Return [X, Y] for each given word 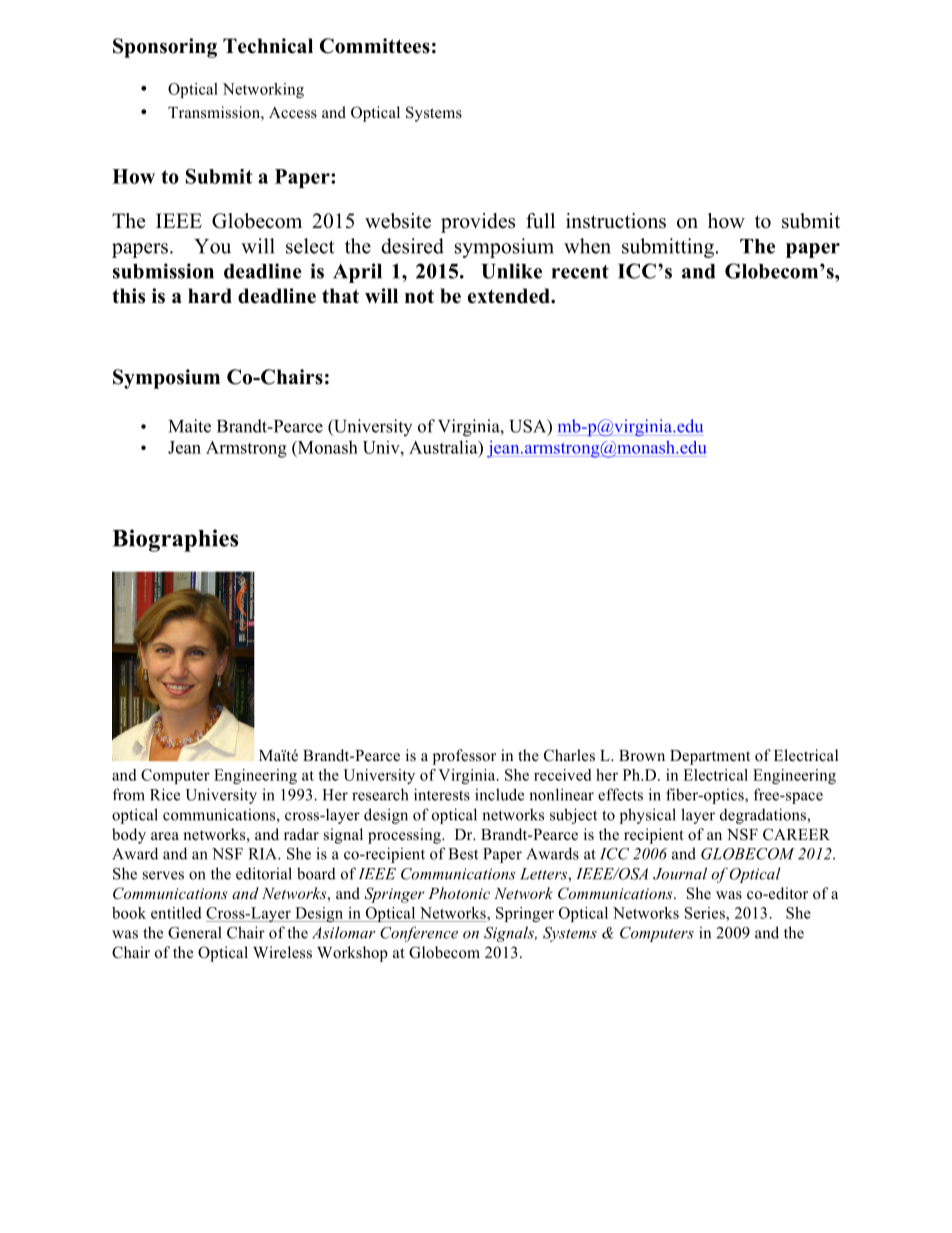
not [419, 296]
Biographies [175, 540]
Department [710, 757]
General [195, 932]
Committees [375, 46]
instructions [616, 221]
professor [464, 757]
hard [210, 296]
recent [580, 272]
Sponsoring [165, 48]
